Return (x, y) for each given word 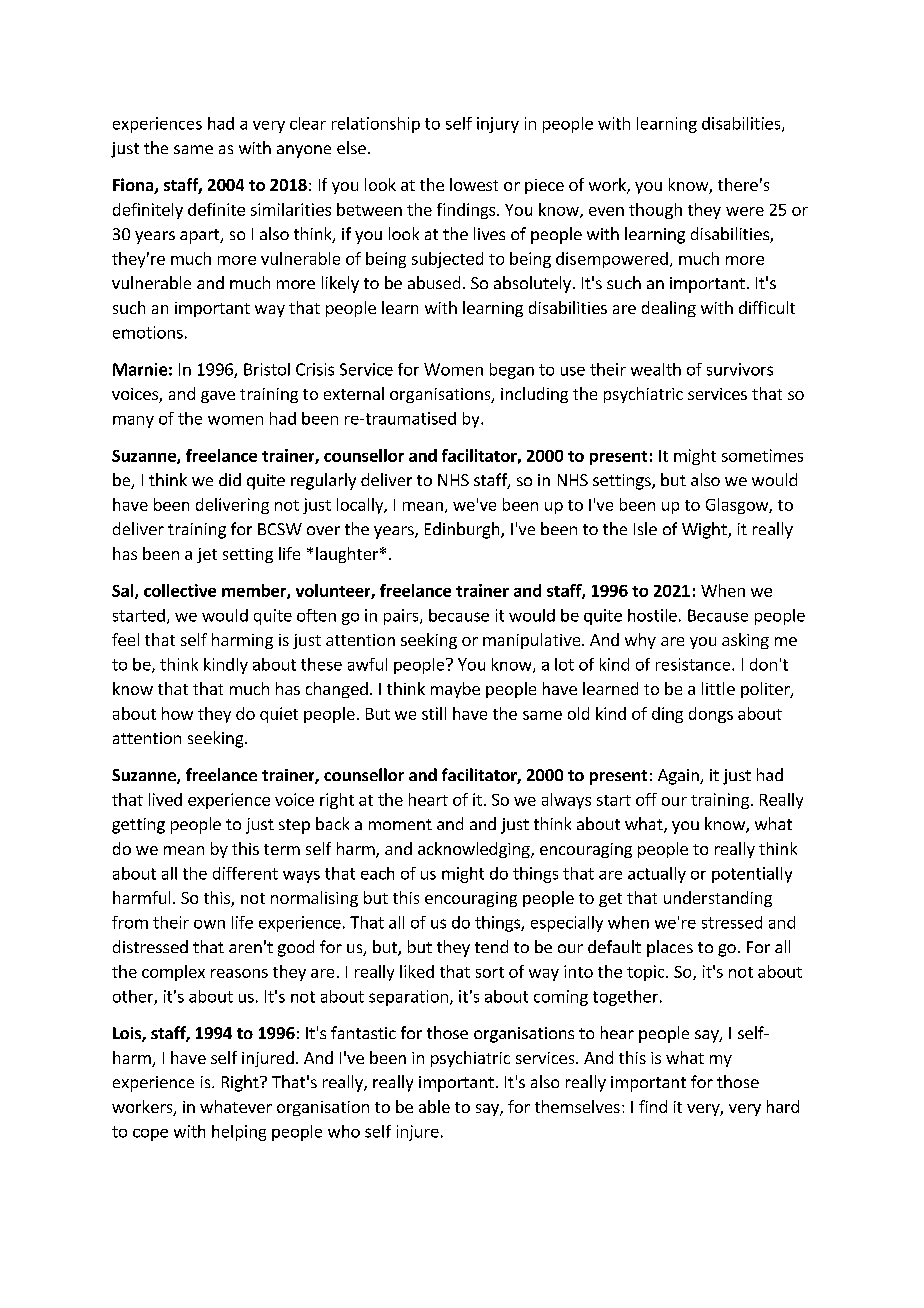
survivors (740, 369)
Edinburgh (463, 530)
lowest (474, 184)
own (209, 924)
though (655, 211)
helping (239, 1133)
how (177, 713)
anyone (304, 151)
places (670, 948)
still (434, 713)
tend (491, 946)
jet (207, 555)
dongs (711, 715)
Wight (705, 530)
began (512, 371)
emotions (148, 332)
